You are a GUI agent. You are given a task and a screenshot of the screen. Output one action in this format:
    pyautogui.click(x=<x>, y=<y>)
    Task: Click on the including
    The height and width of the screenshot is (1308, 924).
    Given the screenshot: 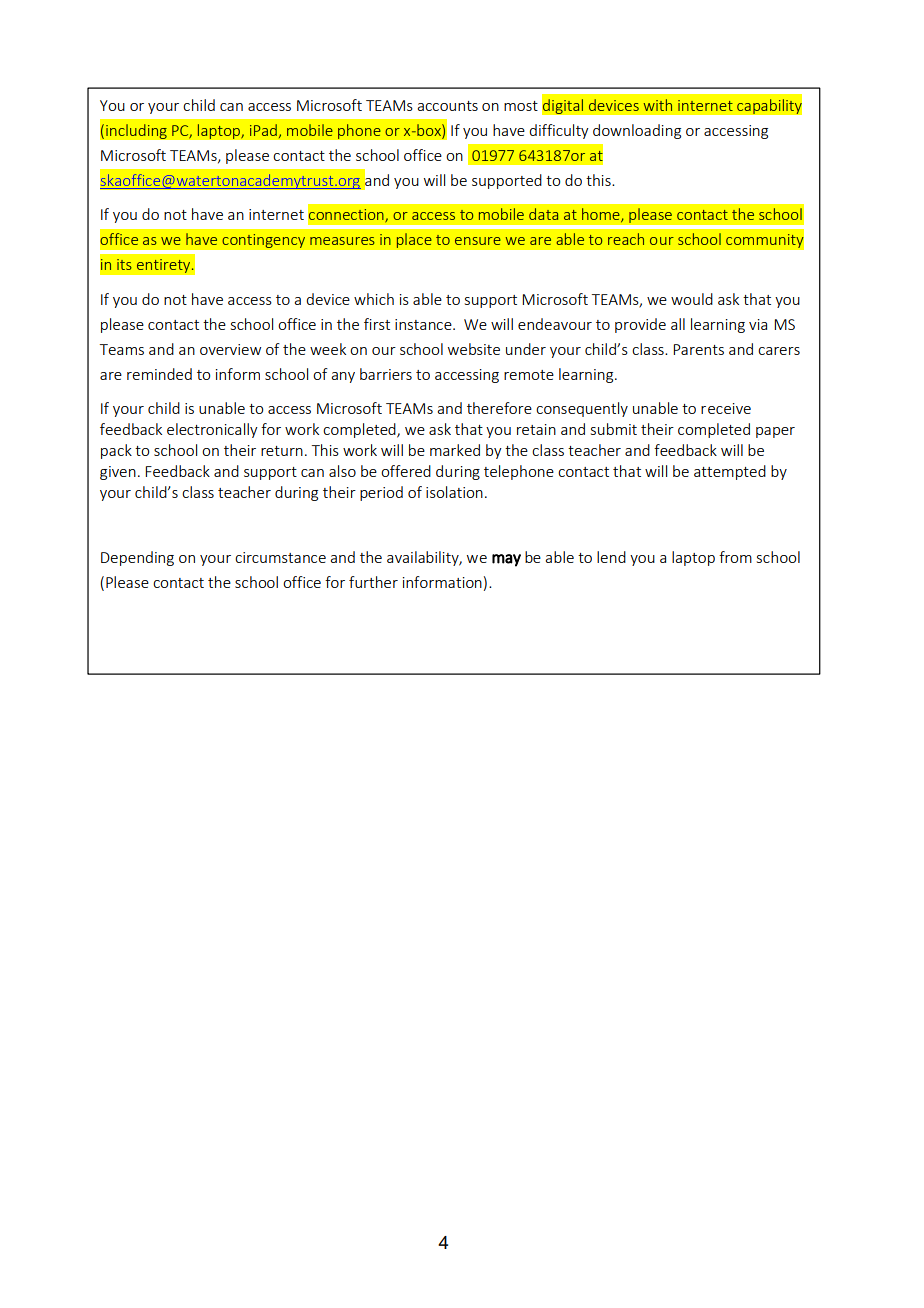 What is the action you would take?
    pyautogui.click(x=136, y=131)
